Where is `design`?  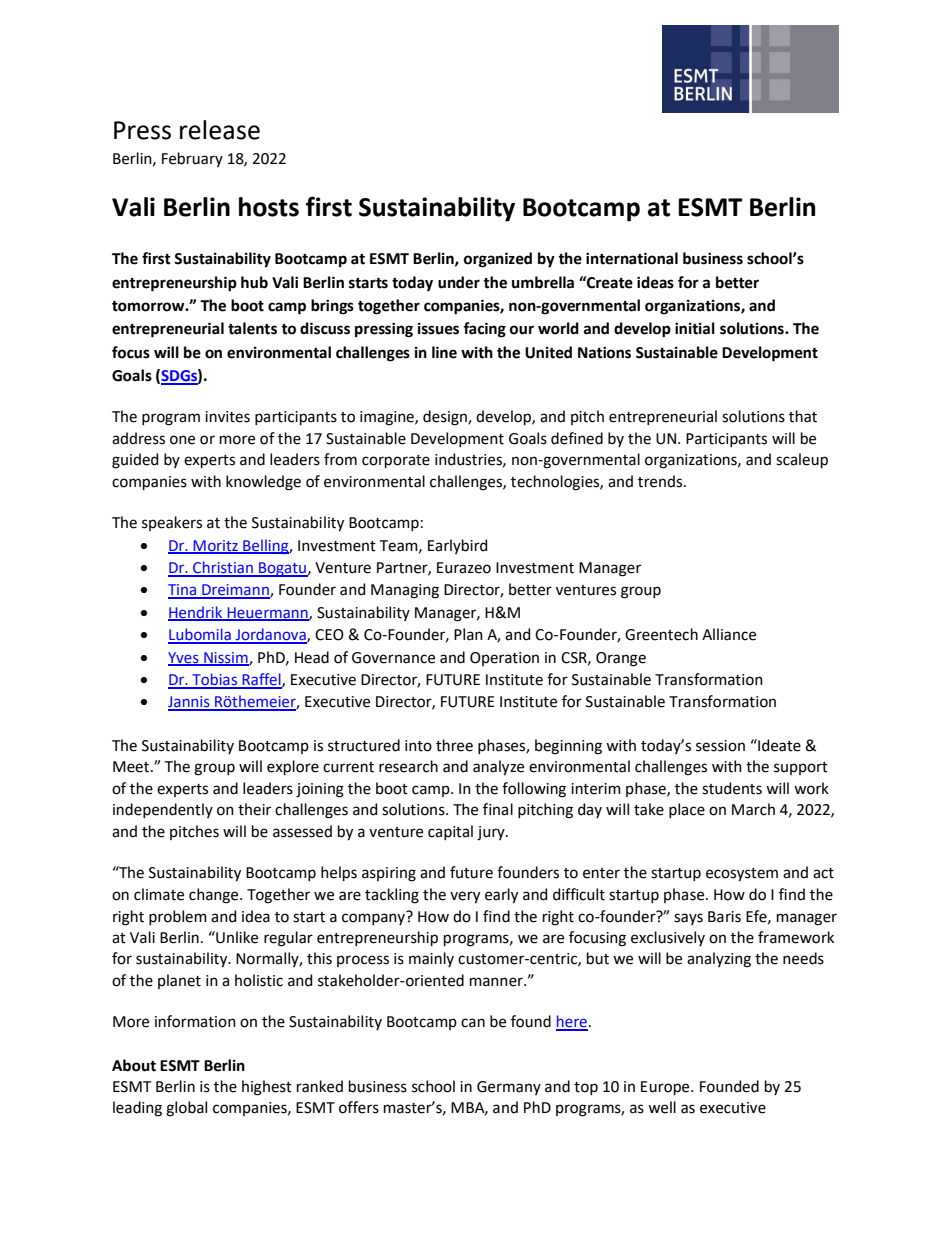 design is located at coordinates (446, 418).
